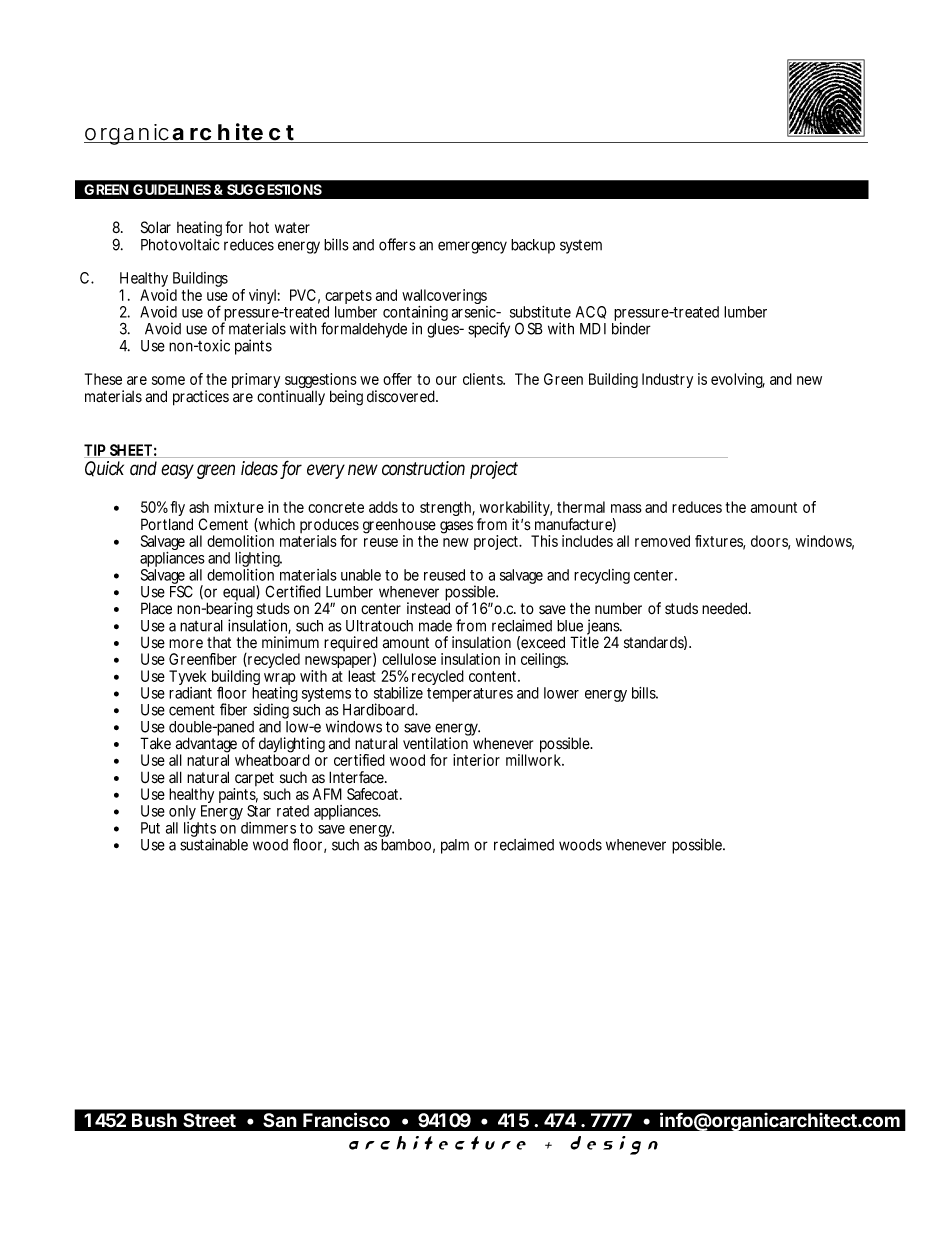 The width and height of the screenshot is (952, 1233). What do you see at coordinates (455, 846) in the screenshot?
I see `palm` at bounding box center [455, 846].
